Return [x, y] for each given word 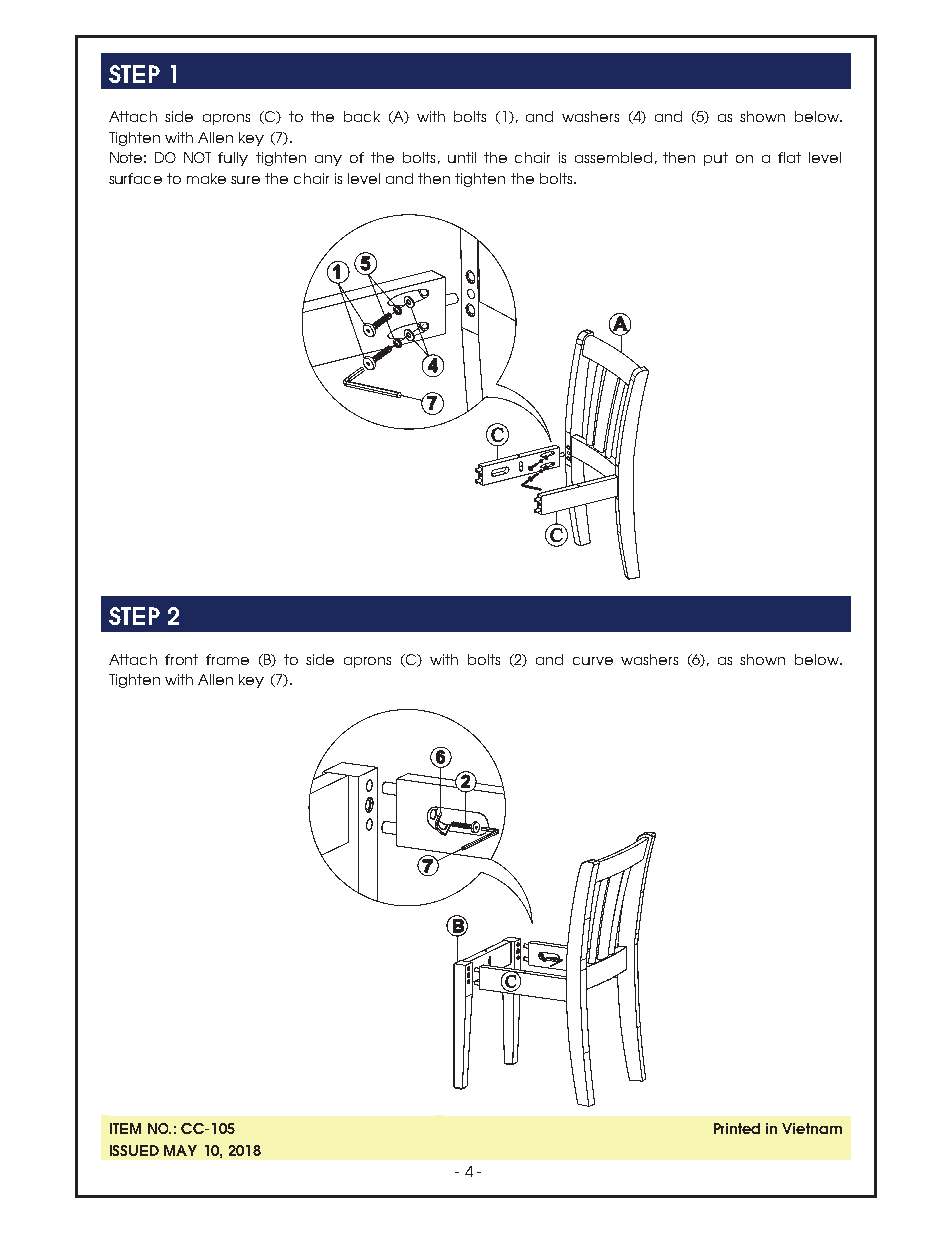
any [328, 160]
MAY [180, 1150]
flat [789, 157]
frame [227, 659]
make [206, 178]
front [181, 659]
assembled [613, 157]
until [462, 157]
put [716, 159]
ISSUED [134, 1150]
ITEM [125, 1128]
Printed [737, 1128]
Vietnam [812, 1128]
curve [593, 661]
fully [233, 159]
